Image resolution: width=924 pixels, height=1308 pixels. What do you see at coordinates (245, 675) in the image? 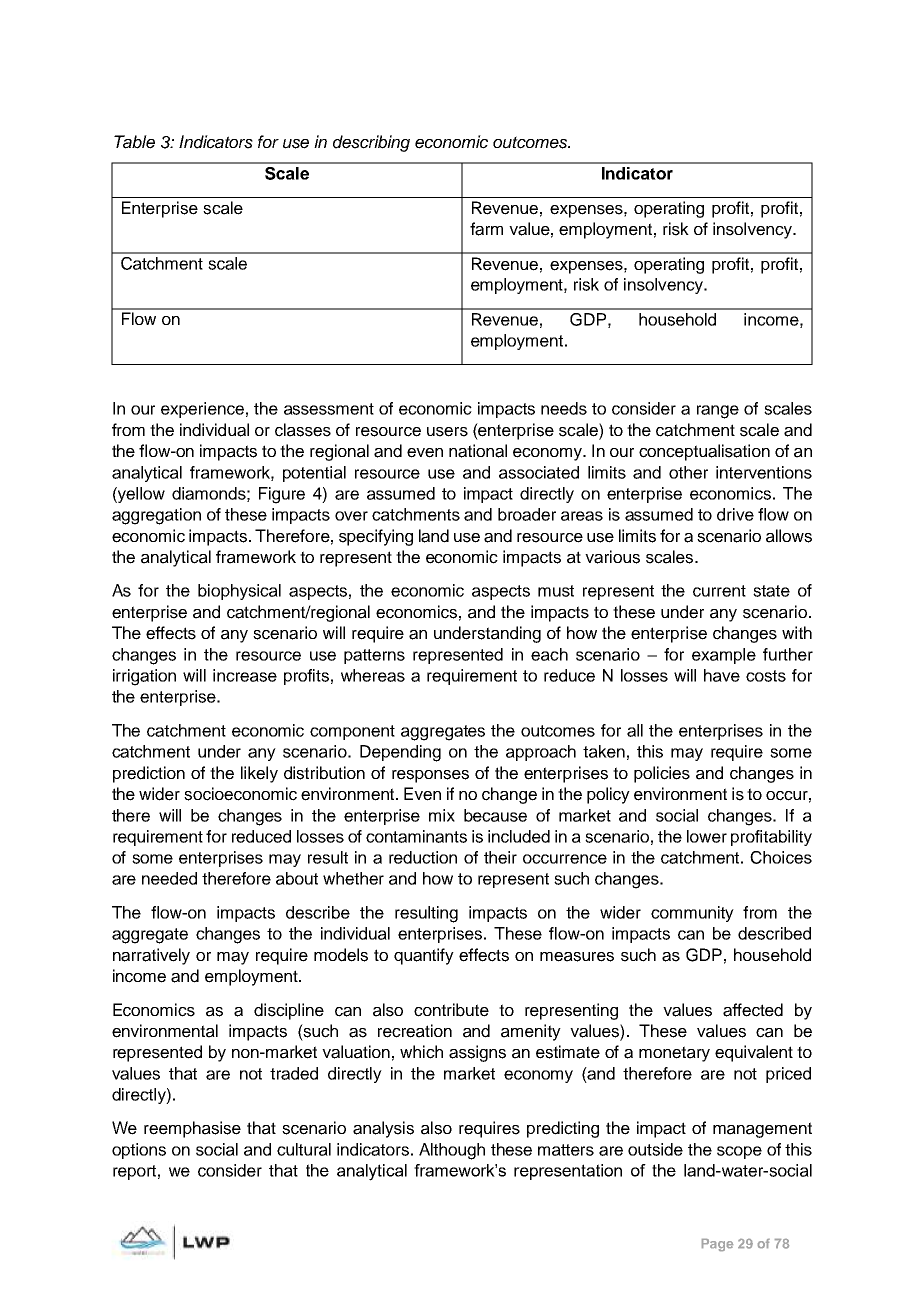
I see `increase` at bounding box center [245, 675].
